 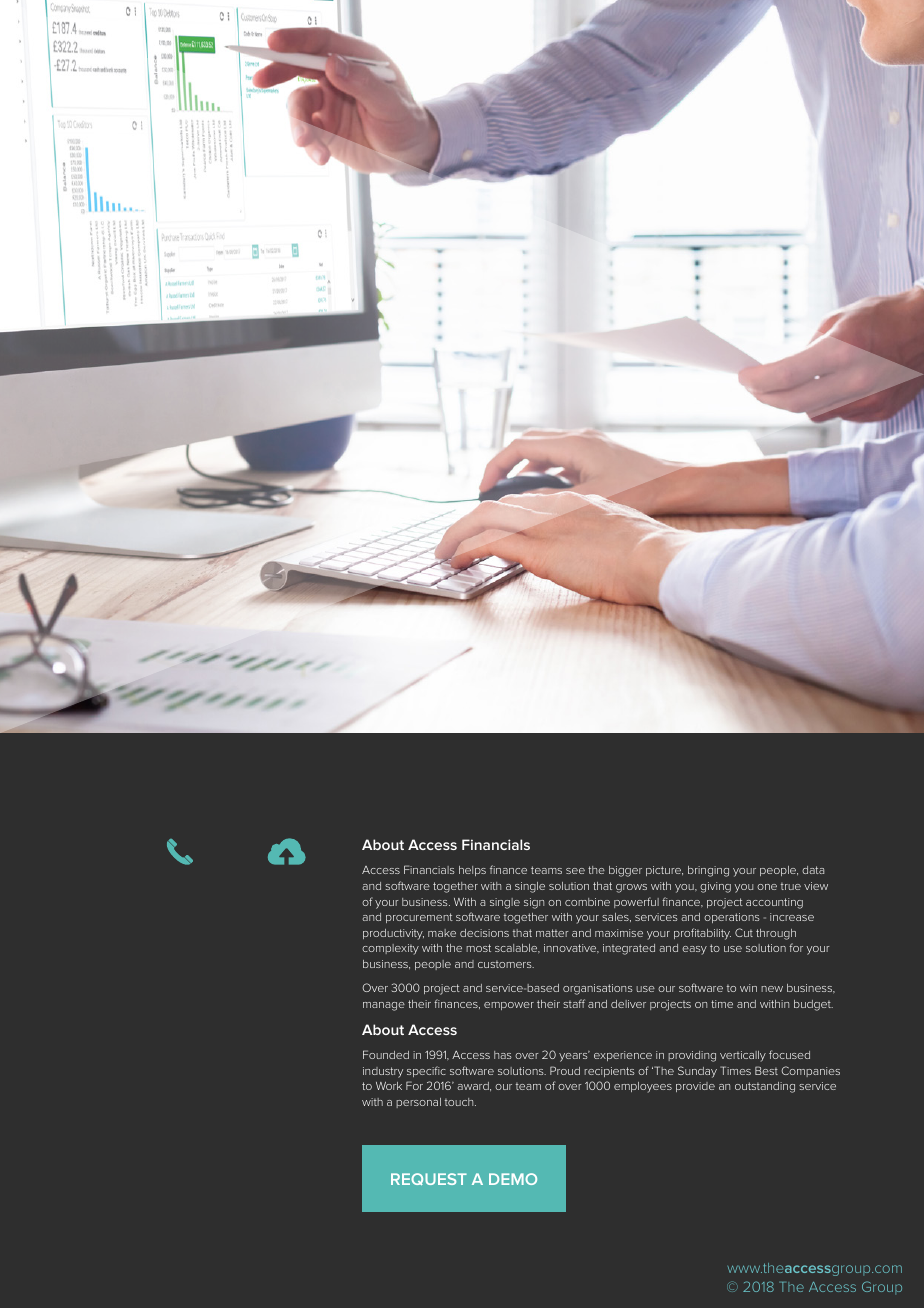 I want to click on organisations, so click(x=598, y=989).
